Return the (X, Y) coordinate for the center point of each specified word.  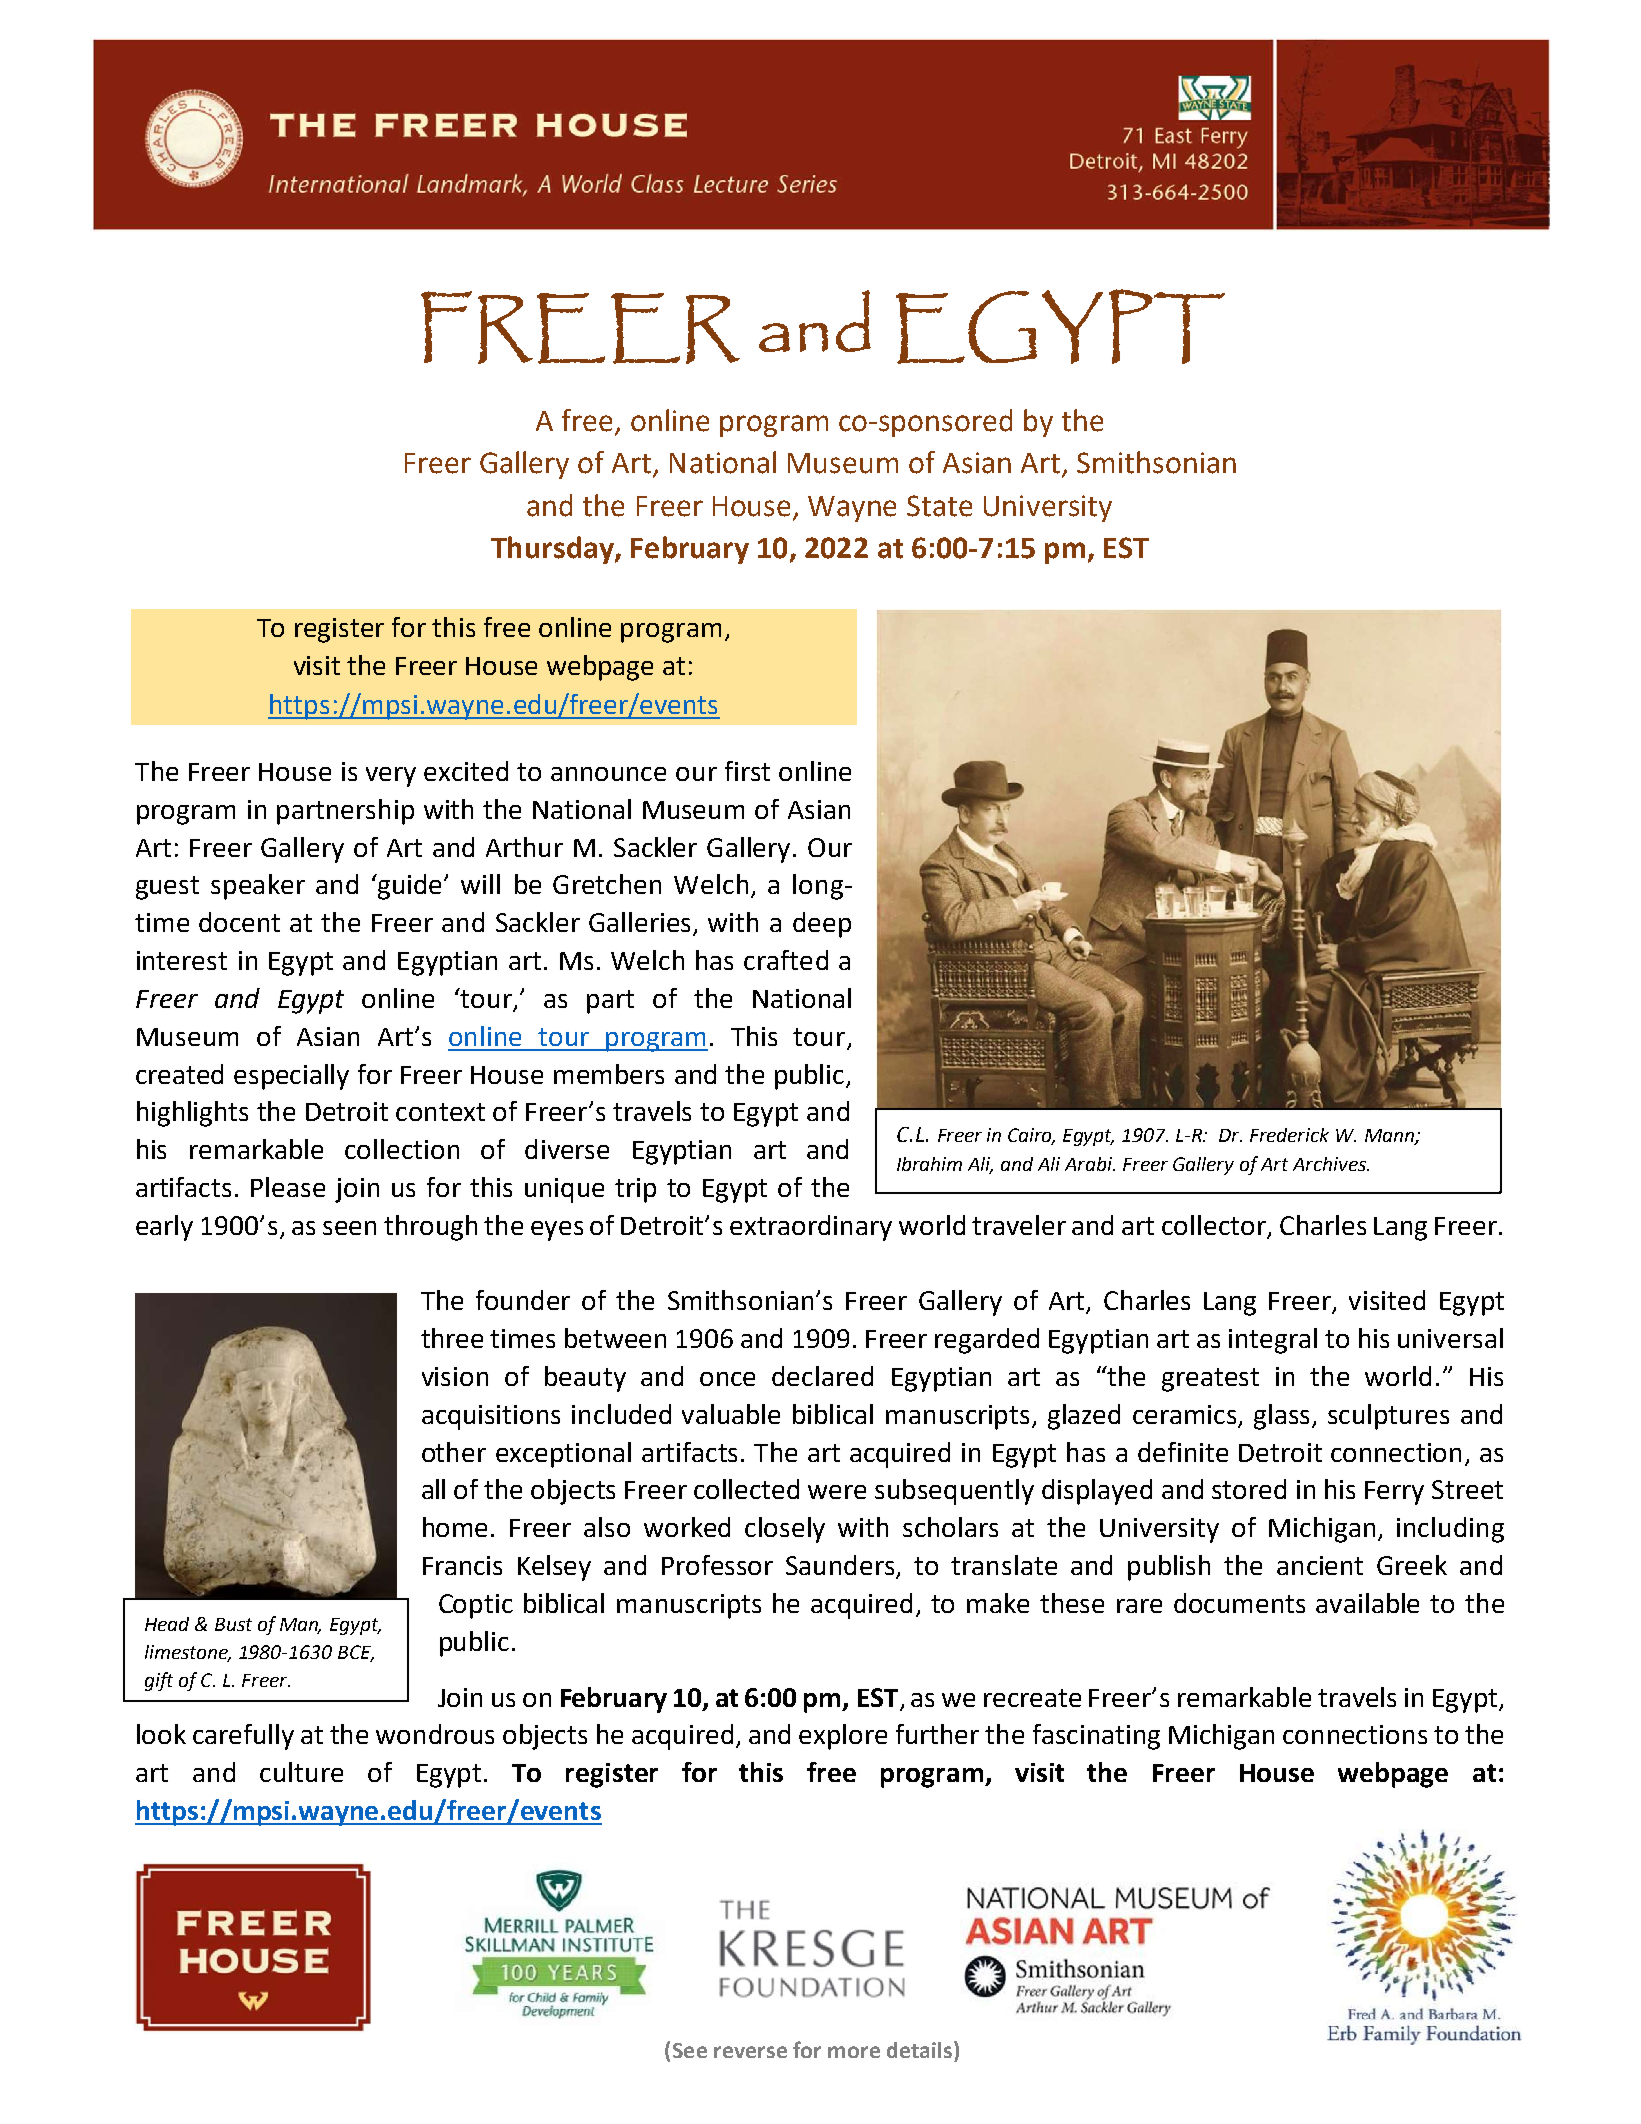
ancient (1320, 1565)
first (747, 771)
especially (291, 1077)
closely (785, 1530)
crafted (786, 960)
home (455, 1527)
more (854, 2052)
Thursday (553, 550)
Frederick (1289, 1135)
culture (301, 1772)
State (939, 506)
